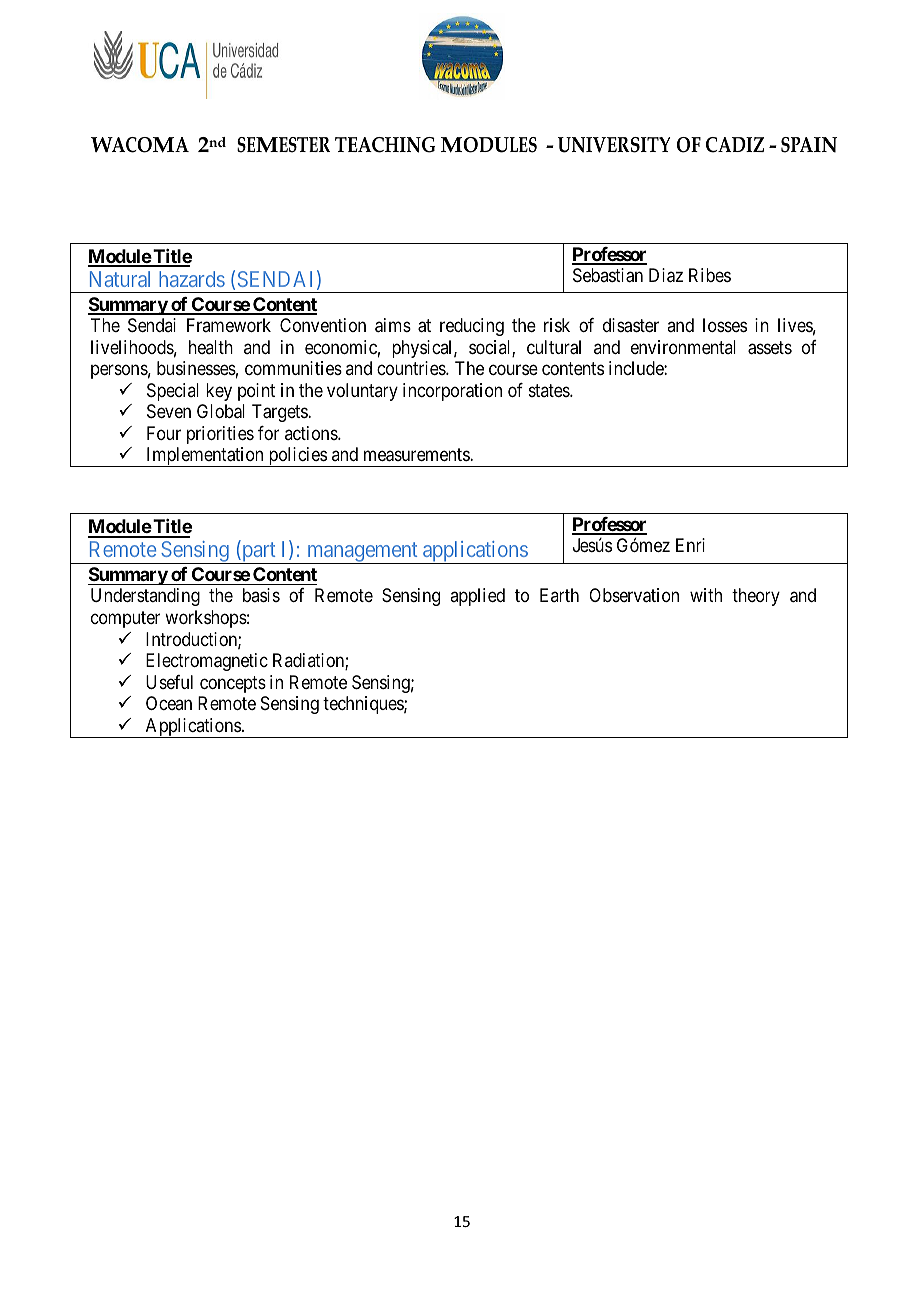  What do you see at coordinates (706, 595) in the document?
I see `with` at bounding box center [706, 595].
